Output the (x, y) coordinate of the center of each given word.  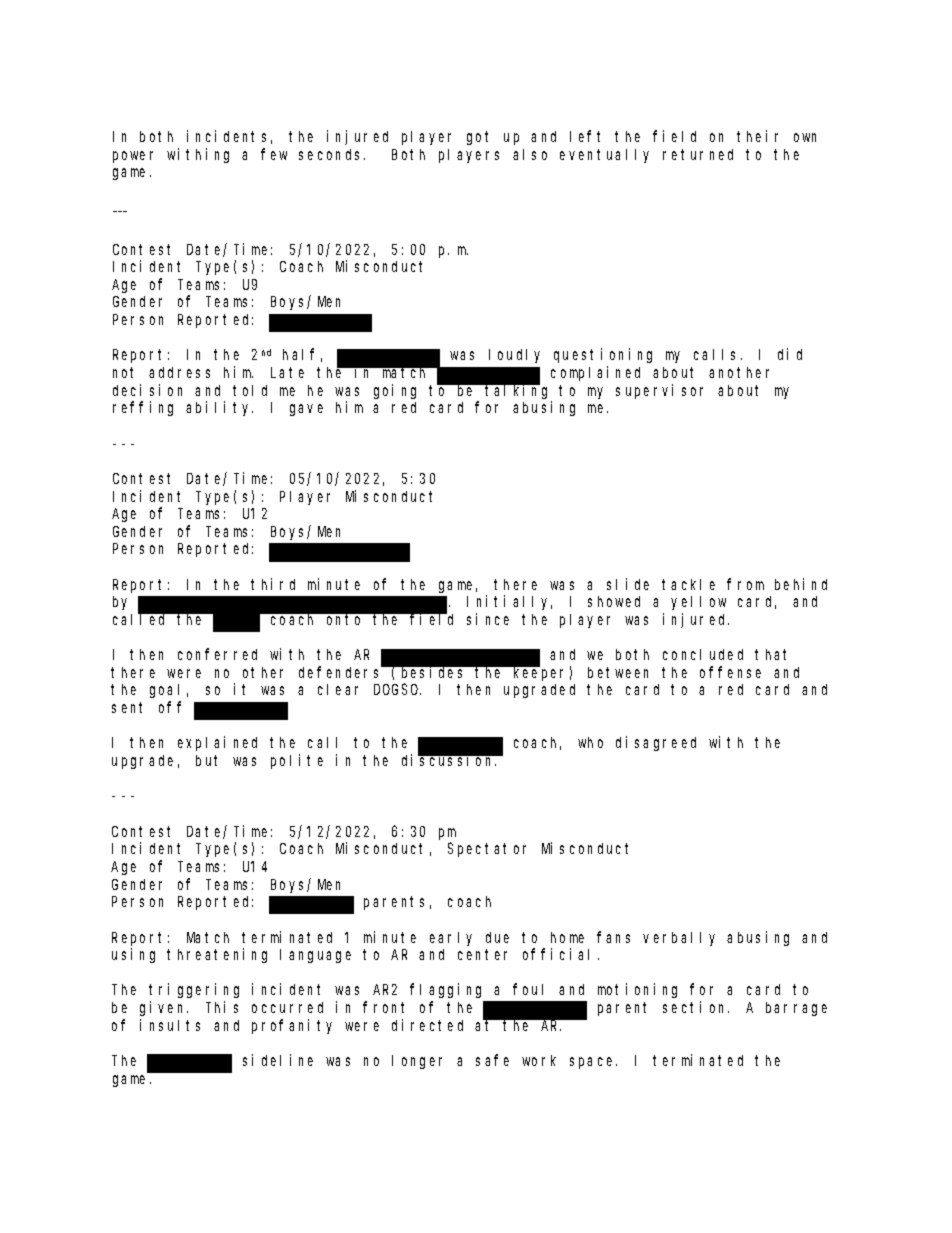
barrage (796, 1009)
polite (297, 761)
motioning (637, 990)
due (497, 937)
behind (801, 584)
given (164, 1008)
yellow (698, 603)
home (567, 937)
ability (219, 408)
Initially (509, 602)
